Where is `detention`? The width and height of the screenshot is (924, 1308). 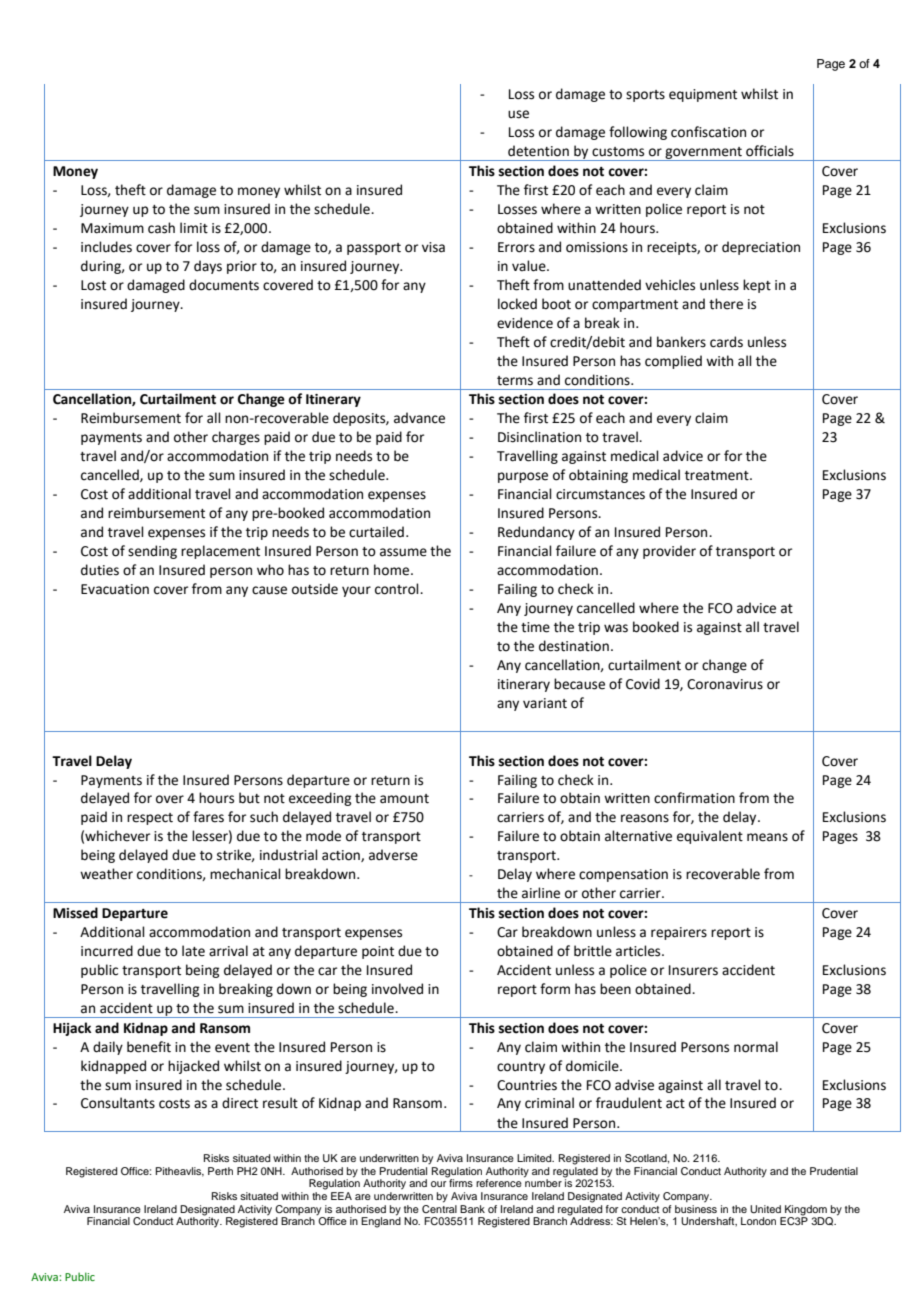
detention is located at coordinates (538, 151).
